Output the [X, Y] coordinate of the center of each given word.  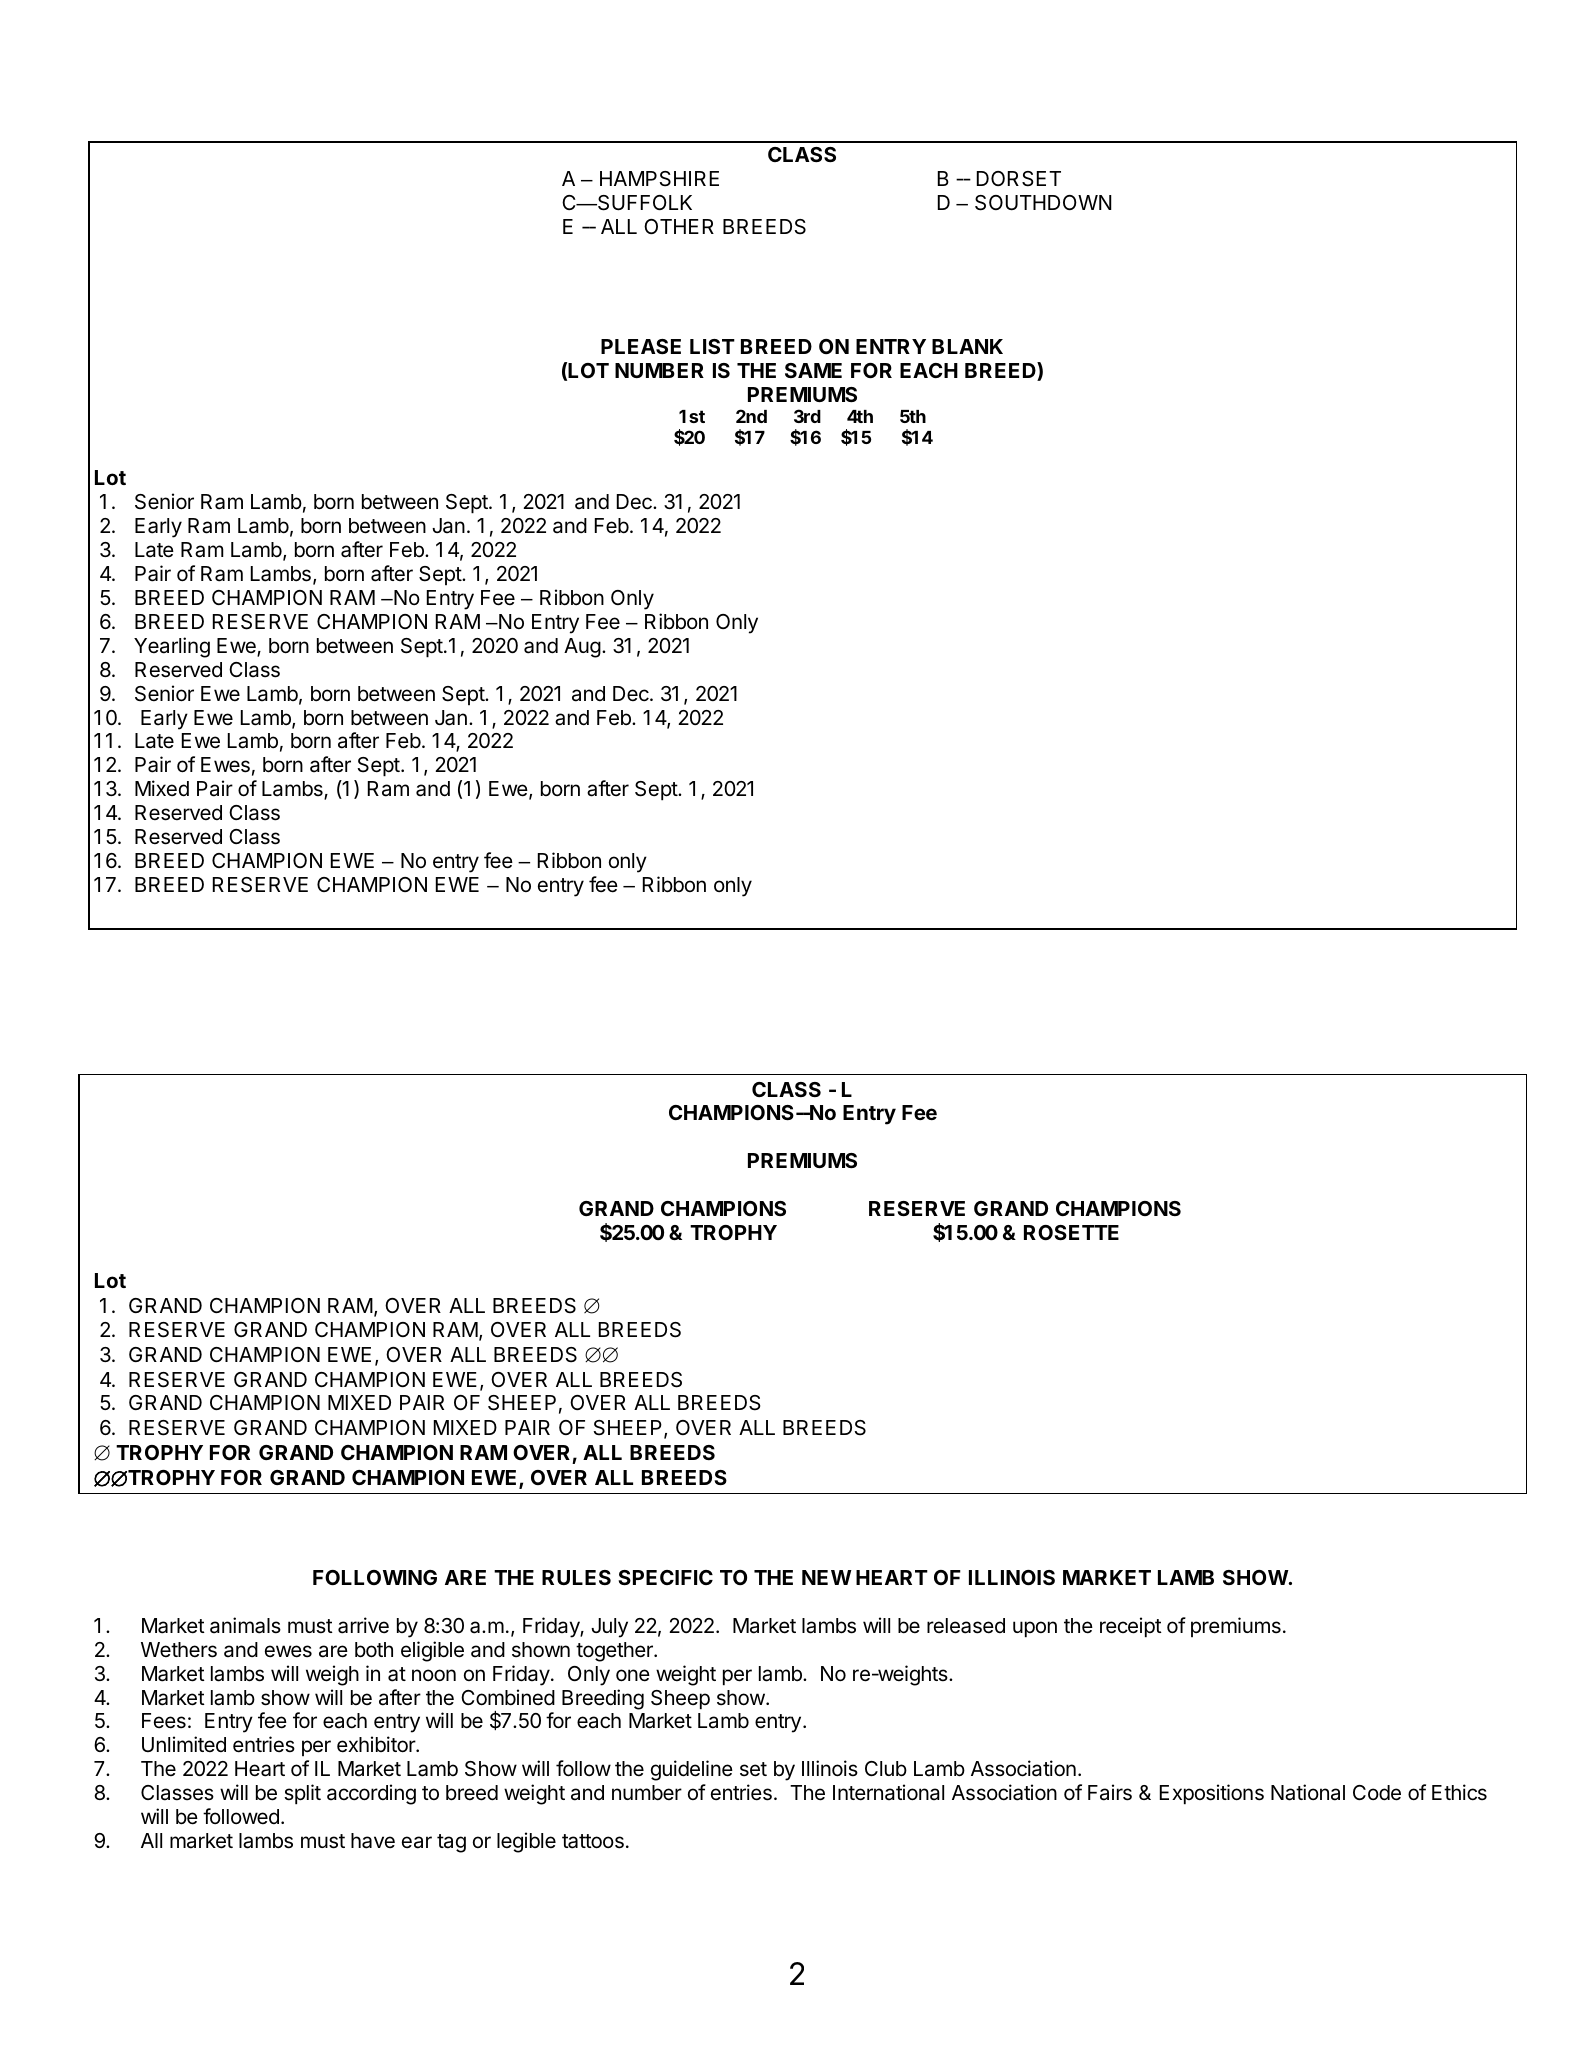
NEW [827, 1577]
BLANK [967, 346]
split [302, 1794]
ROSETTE [1071, 1232]
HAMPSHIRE [659, 179]
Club [886, 1769]
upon [1035, 1629]
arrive [363, 1625]
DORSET [1019, 179]
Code [1377, 1793]
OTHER [679, 226]
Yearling [172, 647]
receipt [1131, 1627]
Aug [582, 648]
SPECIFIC [665, 1577]
